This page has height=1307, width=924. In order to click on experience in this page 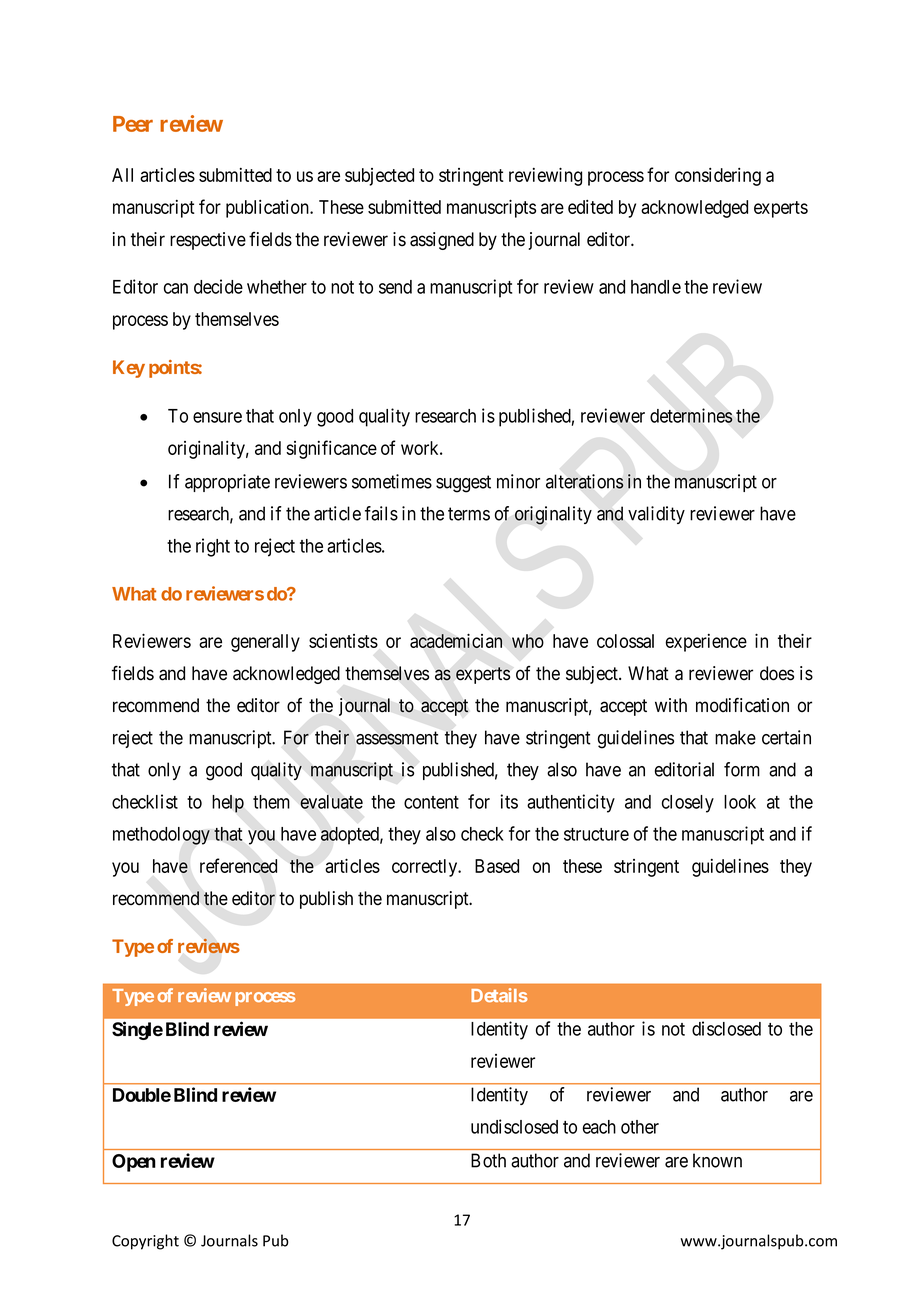, I will do `click(706, 643)`.
